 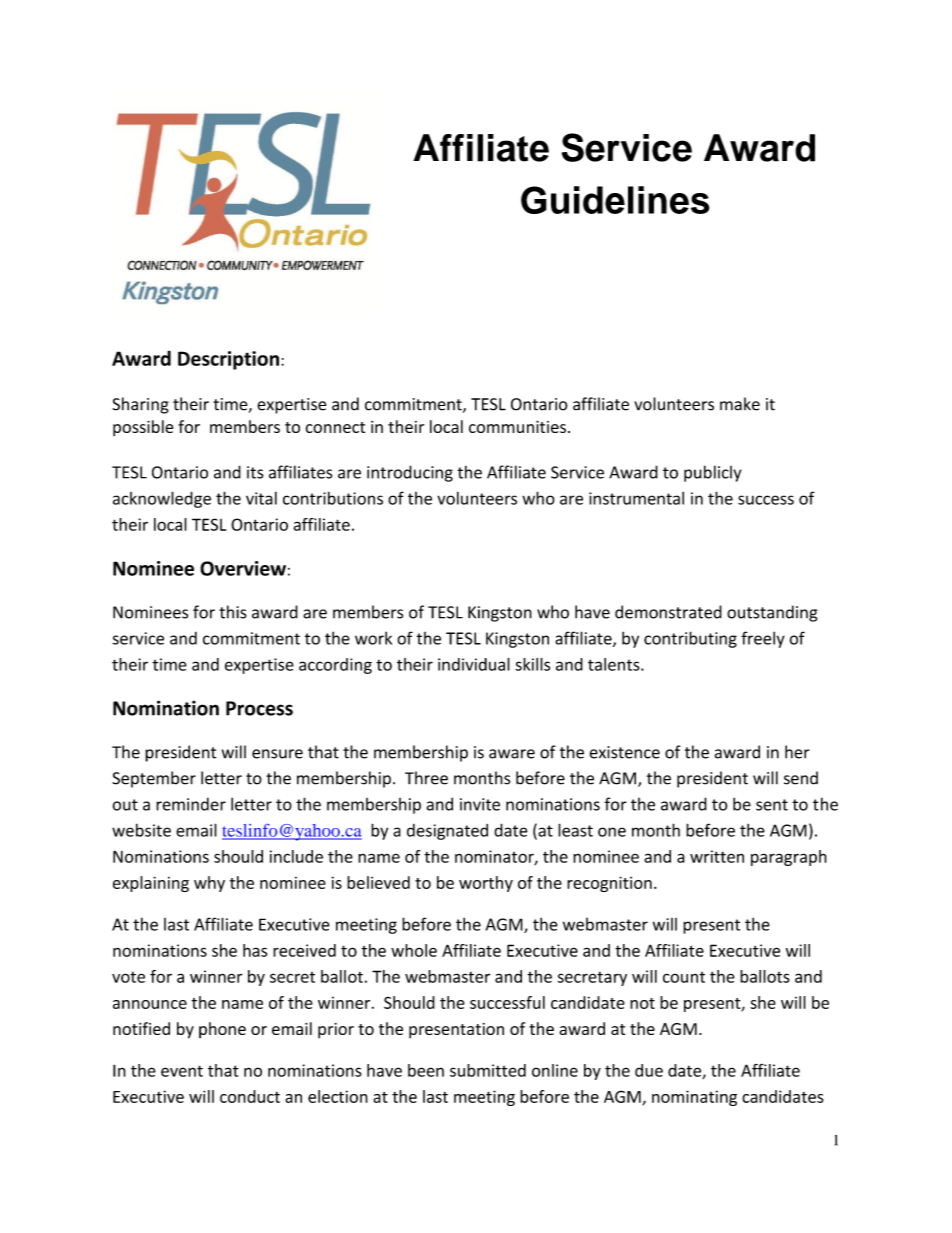 I want to click on individual, so click(x=474, y=664).
